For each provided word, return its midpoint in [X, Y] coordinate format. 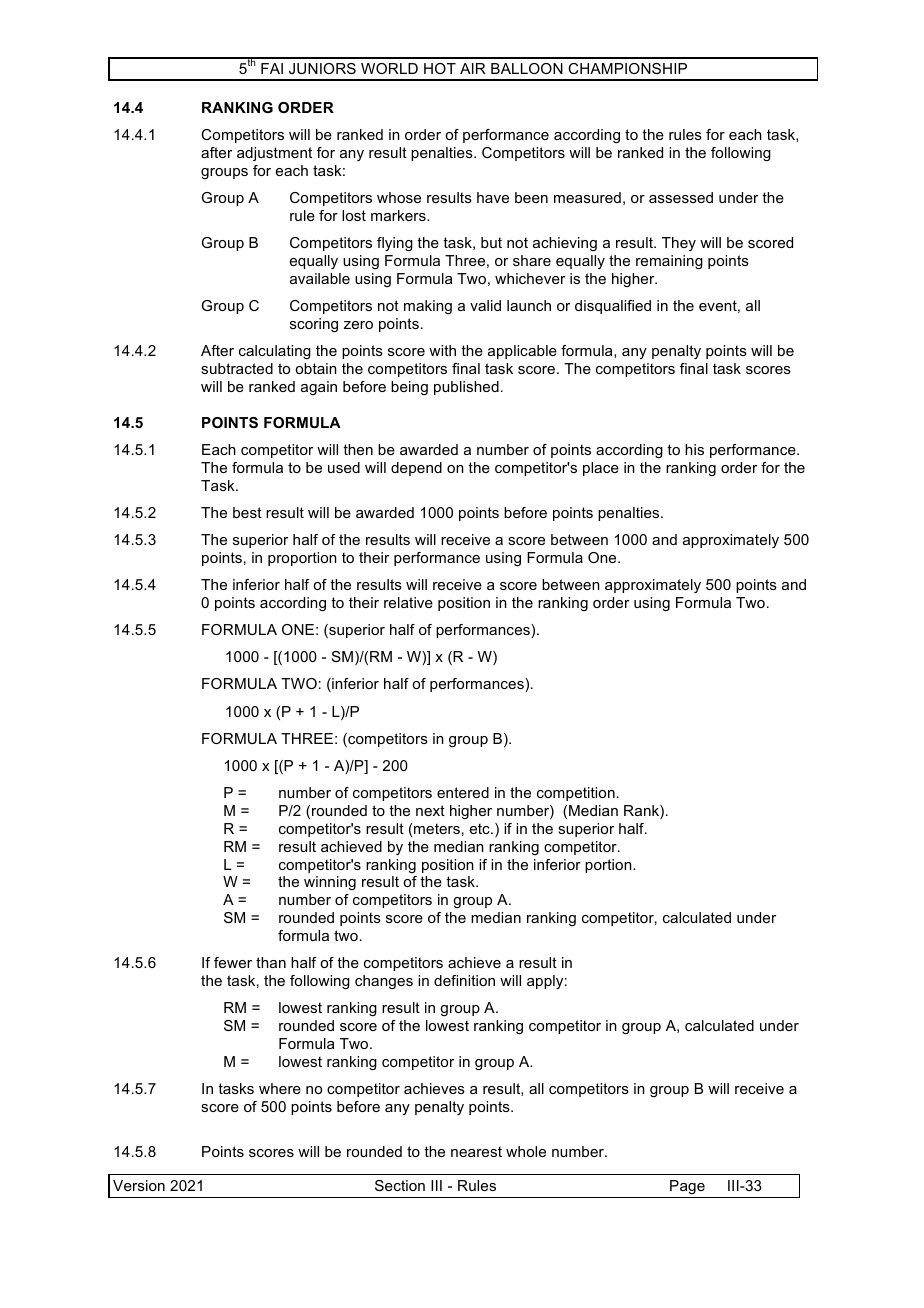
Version [139, 1185]
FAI [272, 68]
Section [400, 1185]
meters [437, 828]
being [409, 388]
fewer [233, 962]
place [601, 469]
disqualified [613, 307]
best [247, 512]
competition [576, 794]
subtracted [237, 368]
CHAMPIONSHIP [627, 68]
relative [408, 602]
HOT [440, 68]
